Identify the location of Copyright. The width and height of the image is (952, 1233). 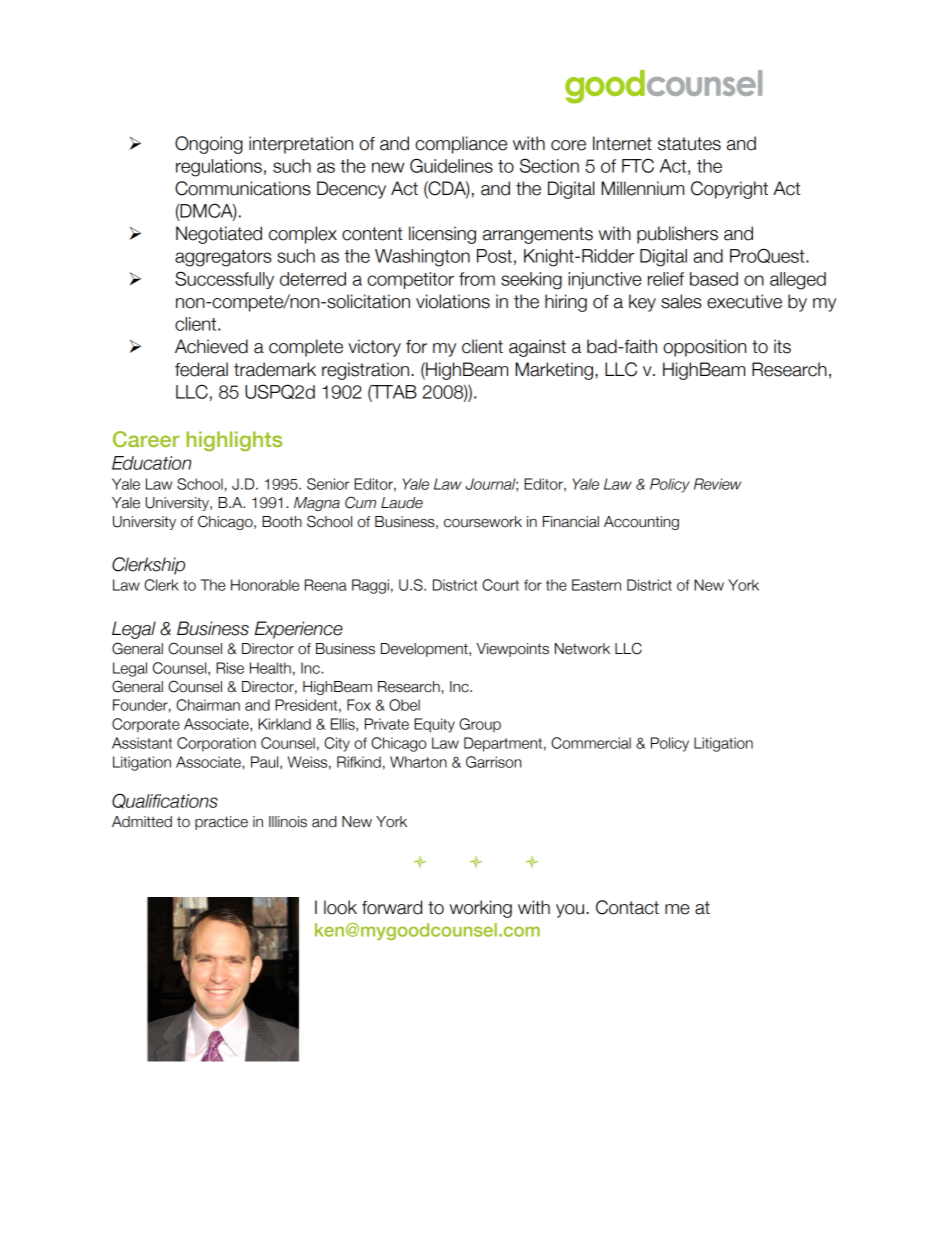
(729, 190).
